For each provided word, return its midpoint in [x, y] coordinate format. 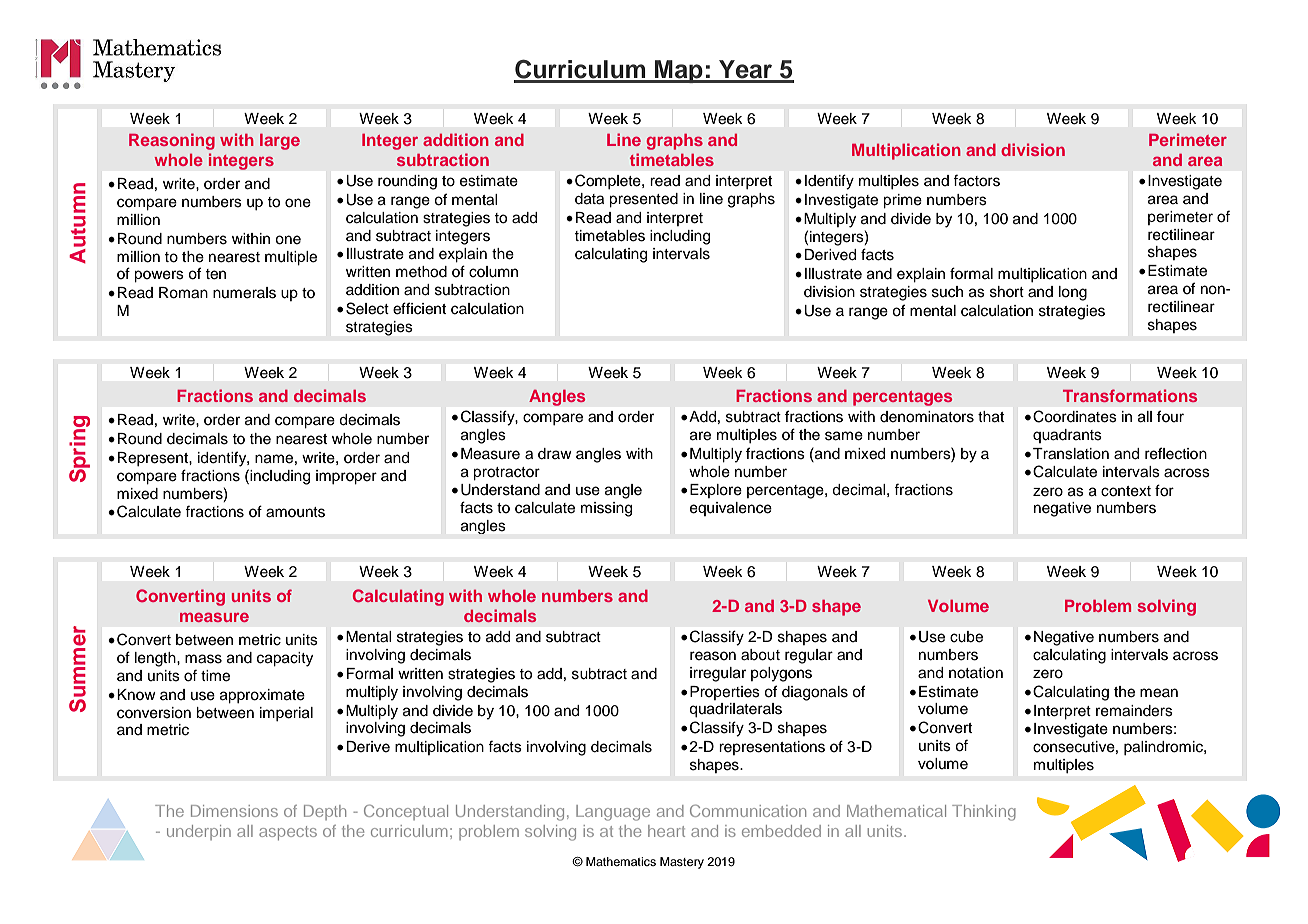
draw [555, 454]
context [1126, 491]
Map [679, 71]
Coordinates [1075, 416]
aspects [288, 833]
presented [643, 200]
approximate [262, 696]
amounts [295, 512]
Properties [725, 693]
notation [976, 673]
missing [606, 509]
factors [976, 181]
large [280, 142]
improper [346, 477]
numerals [244, 293]
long [1073, 293]
